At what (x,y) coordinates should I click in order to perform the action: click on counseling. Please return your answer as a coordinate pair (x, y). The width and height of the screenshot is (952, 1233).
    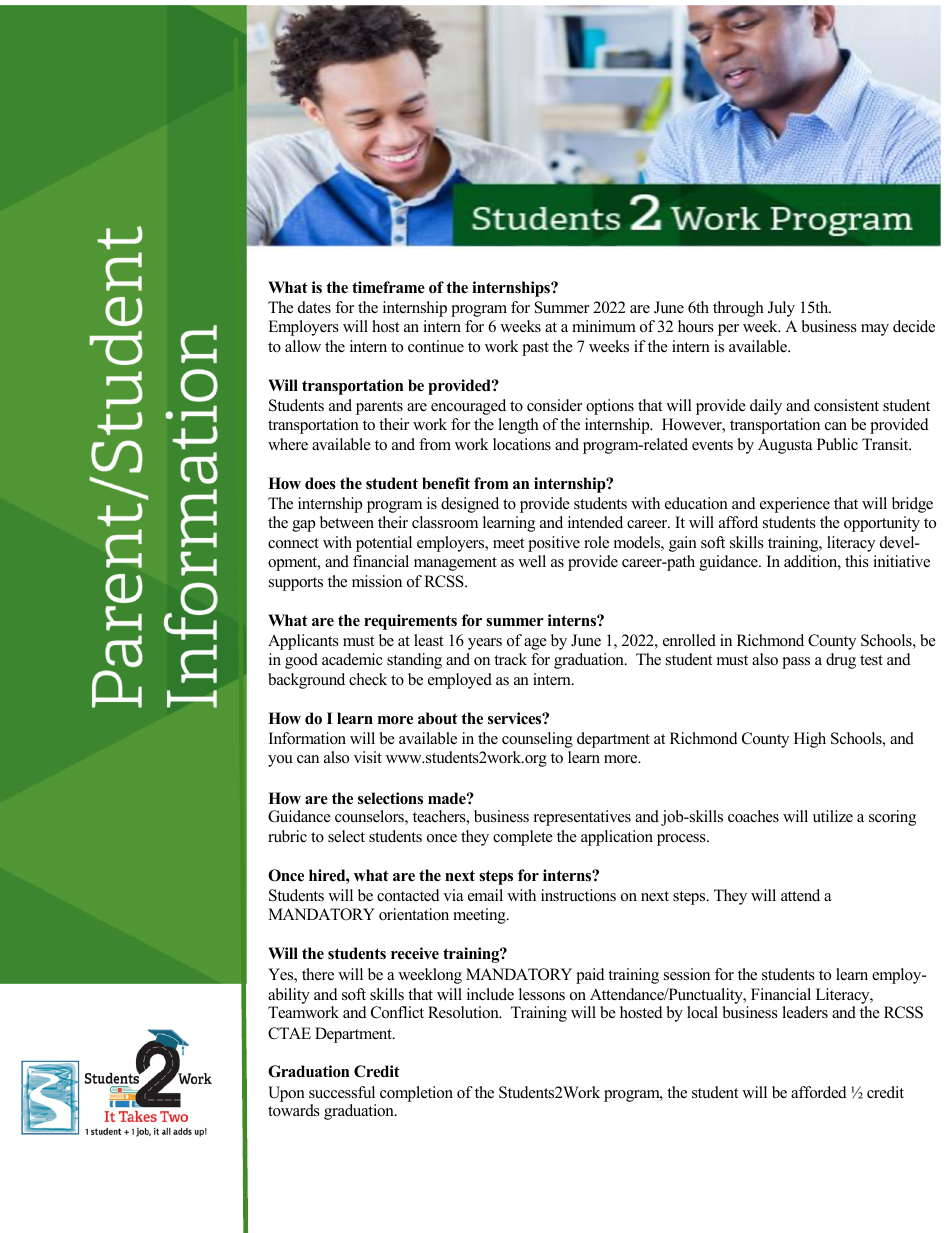
    Looking at the image, I should click on (537, 740).
